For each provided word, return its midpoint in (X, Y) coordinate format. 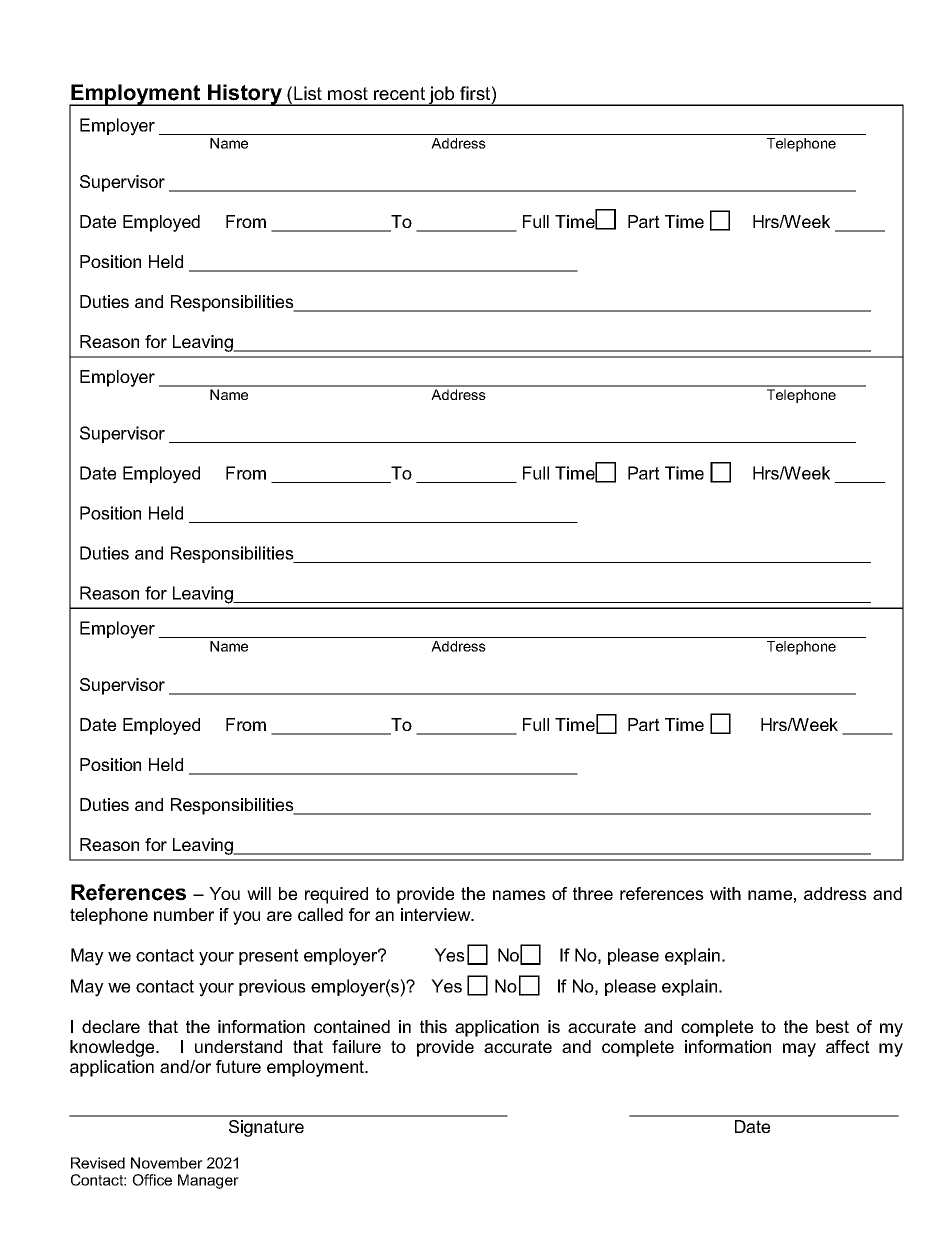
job (442, 96)
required (336, 895)
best (832, 1026)
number (184, 914)
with (725, 893)
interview (437, 914)
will (259, 893)
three (593, 893)
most (348, 93)
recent (399, 93)
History (245, 95)
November (167, 1163)
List (308, 93)
